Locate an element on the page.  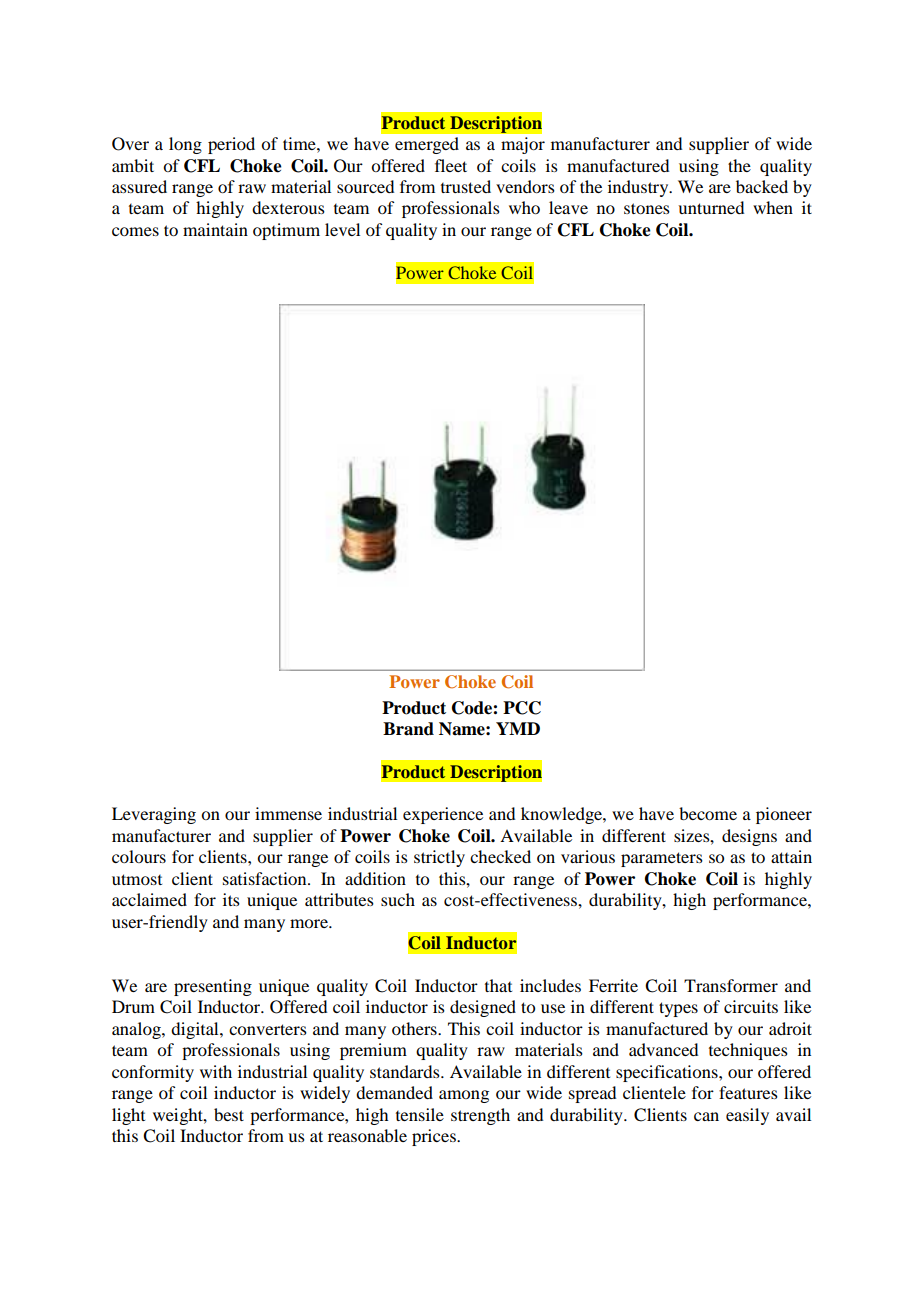
Brand is located at coordinates (408, 729).
